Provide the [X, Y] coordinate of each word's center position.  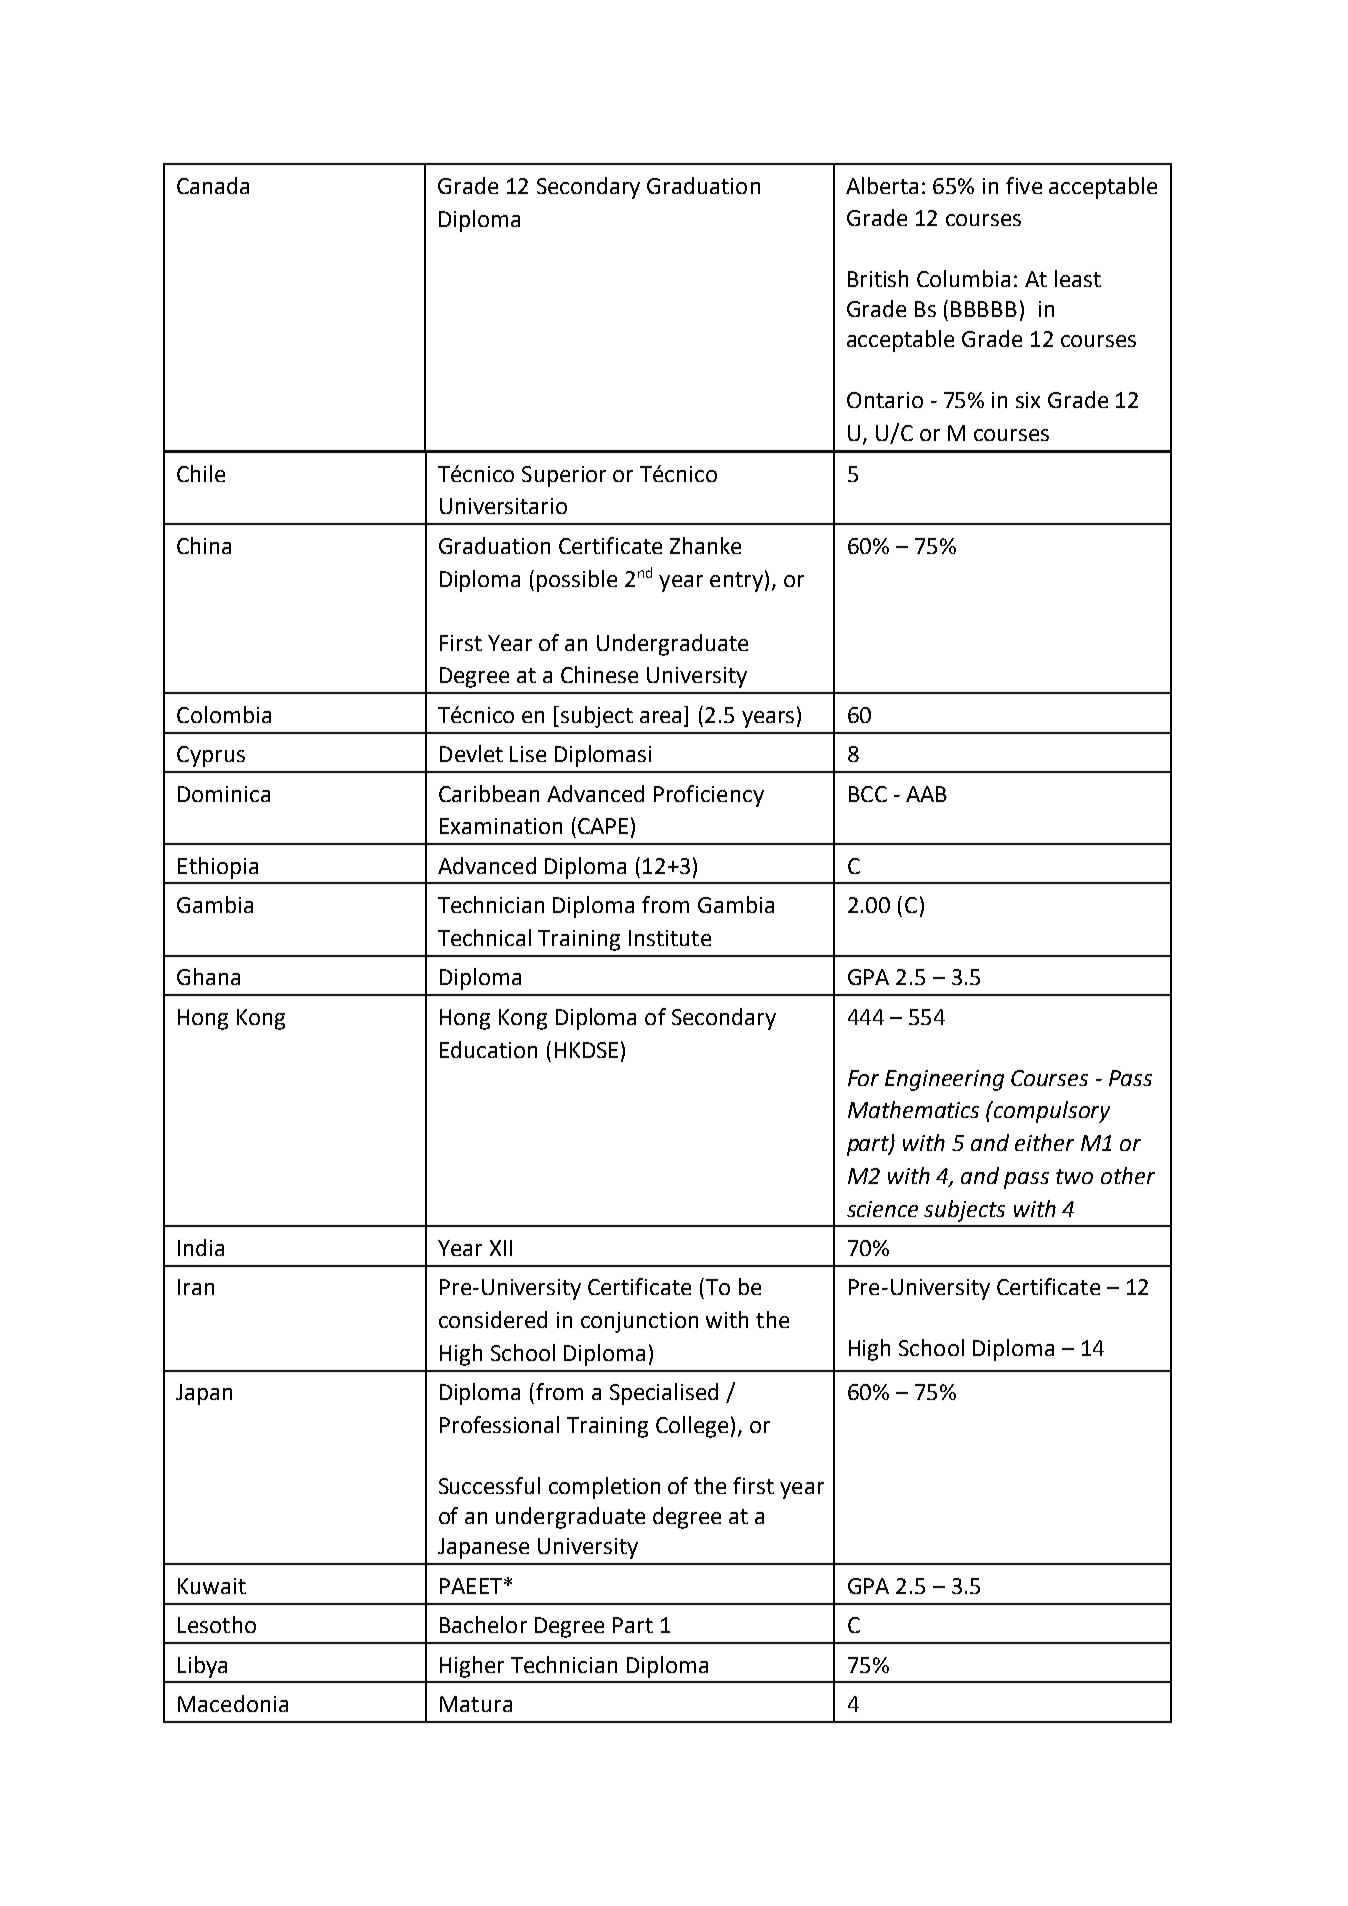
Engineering [944, 1080]
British [878, 278]
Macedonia [233, 1703]
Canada [213, 185]
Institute [670, 938]
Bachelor [483, 1624]
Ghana [208, 976]
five [1024, 185]
